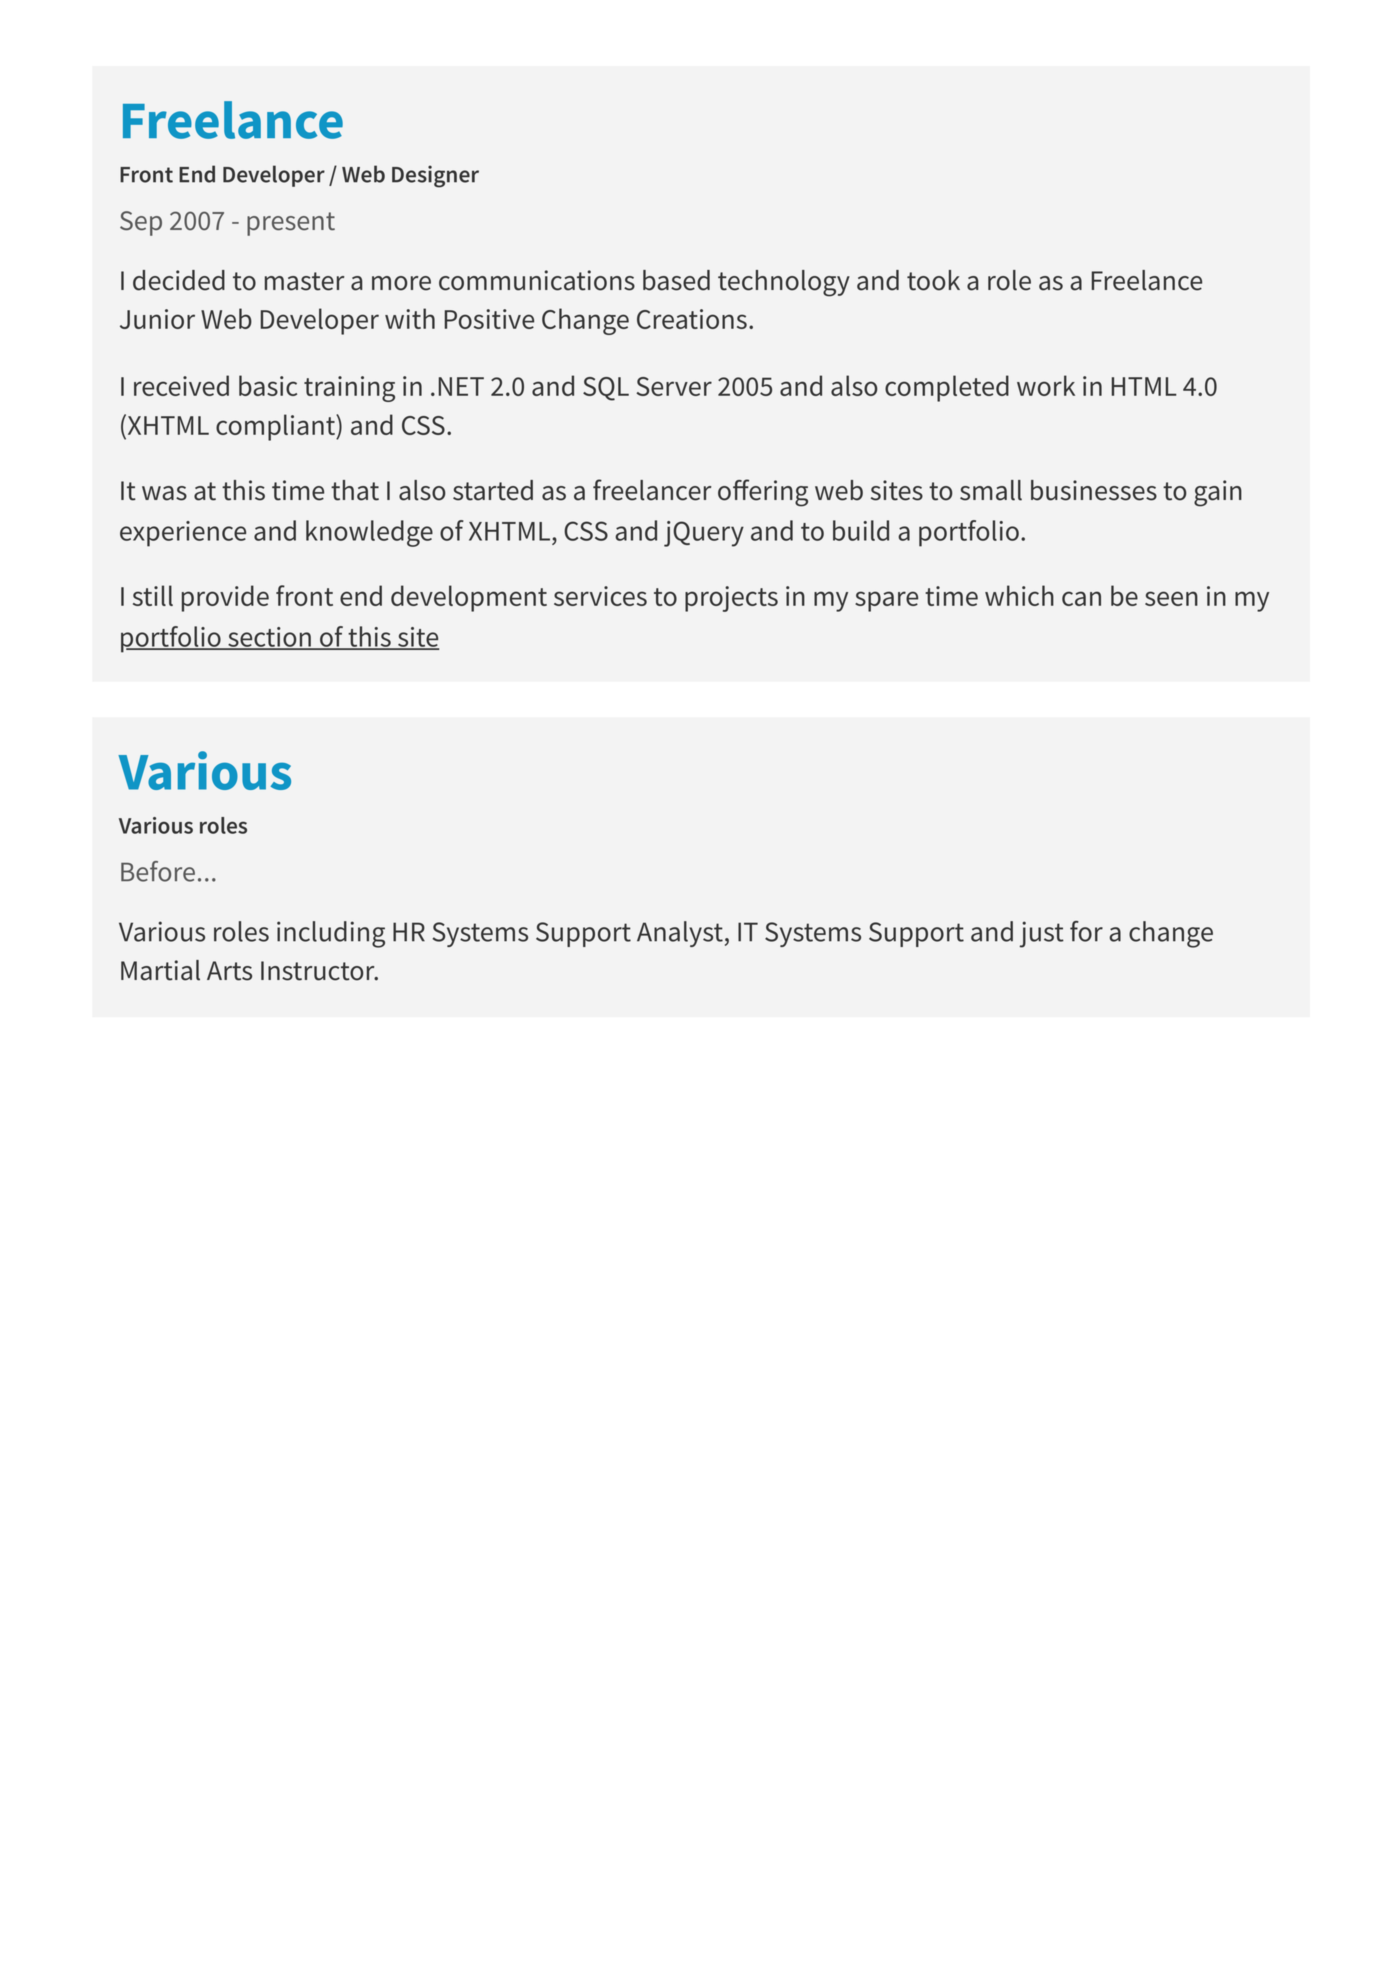 This page has height=1979, width=1400. I want to click on projects, so click(731, 599).
